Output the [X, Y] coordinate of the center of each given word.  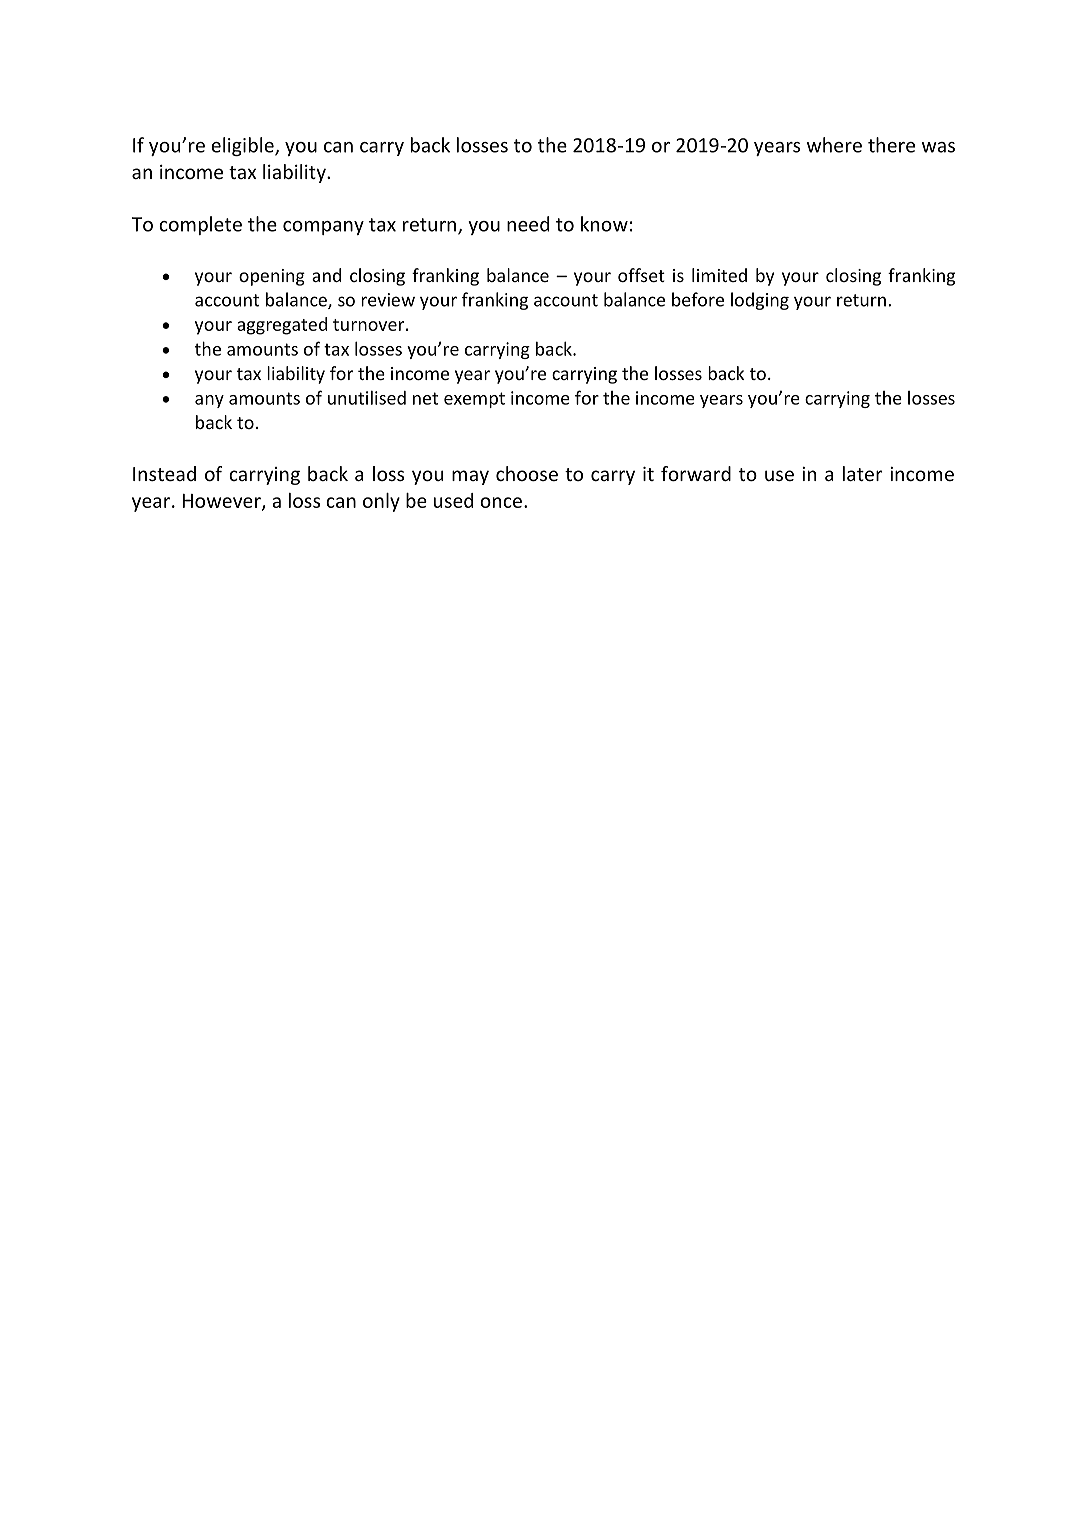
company [323, 228]
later [863, 473]
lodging [760, 301]
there [891, 145]
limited [719, 275]
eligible [243, 146]
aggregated [282, 326]
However [223, 502]
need [528, 224]
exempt [474, 400]
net [425, 398]
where [834, 145]
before [698, 299]
